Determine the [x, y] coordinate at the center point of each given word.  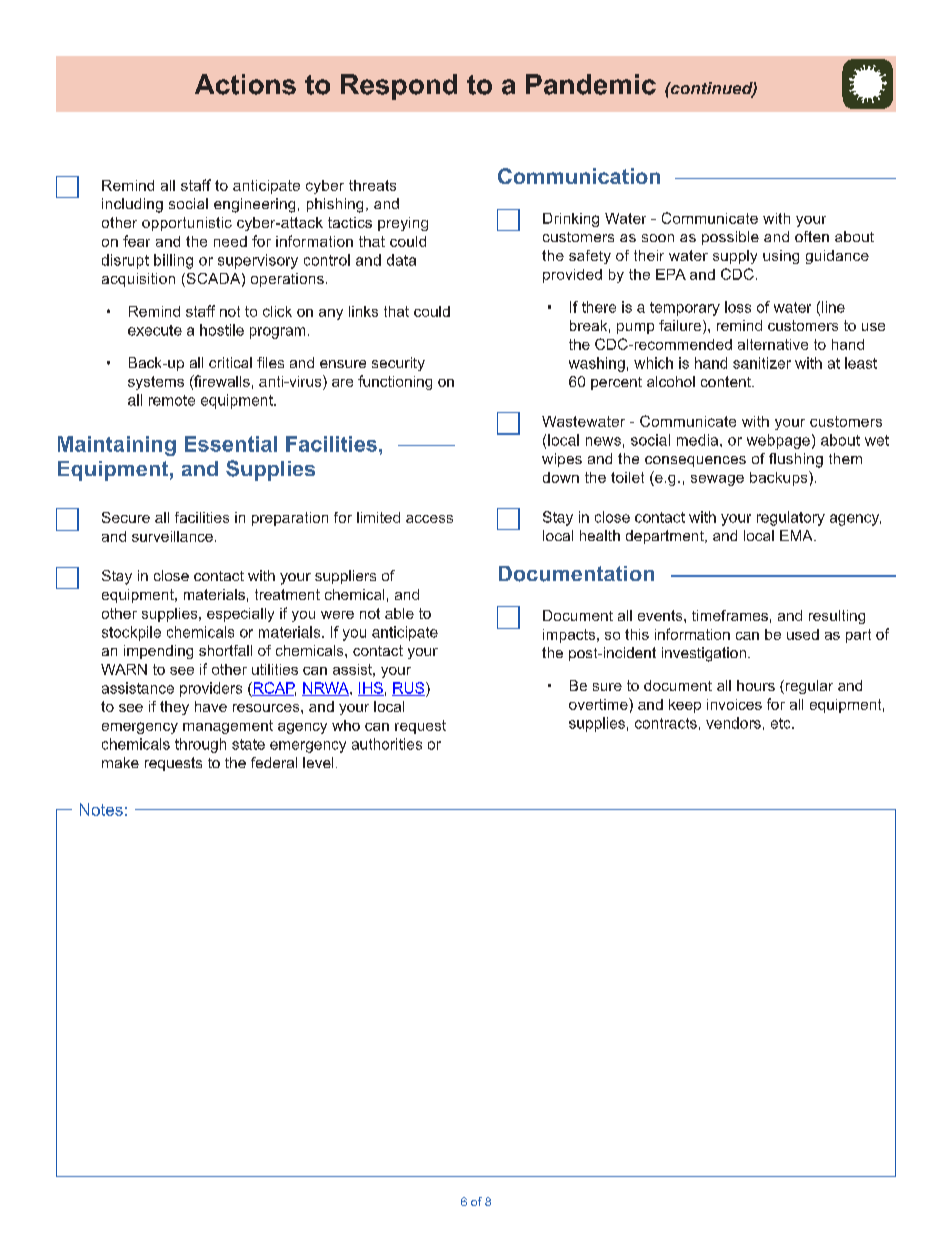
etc [782, 723]
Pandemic [591, 84]
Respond [399, 87]
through [200, 745]
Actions [245, 84]
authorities [387, 744]
